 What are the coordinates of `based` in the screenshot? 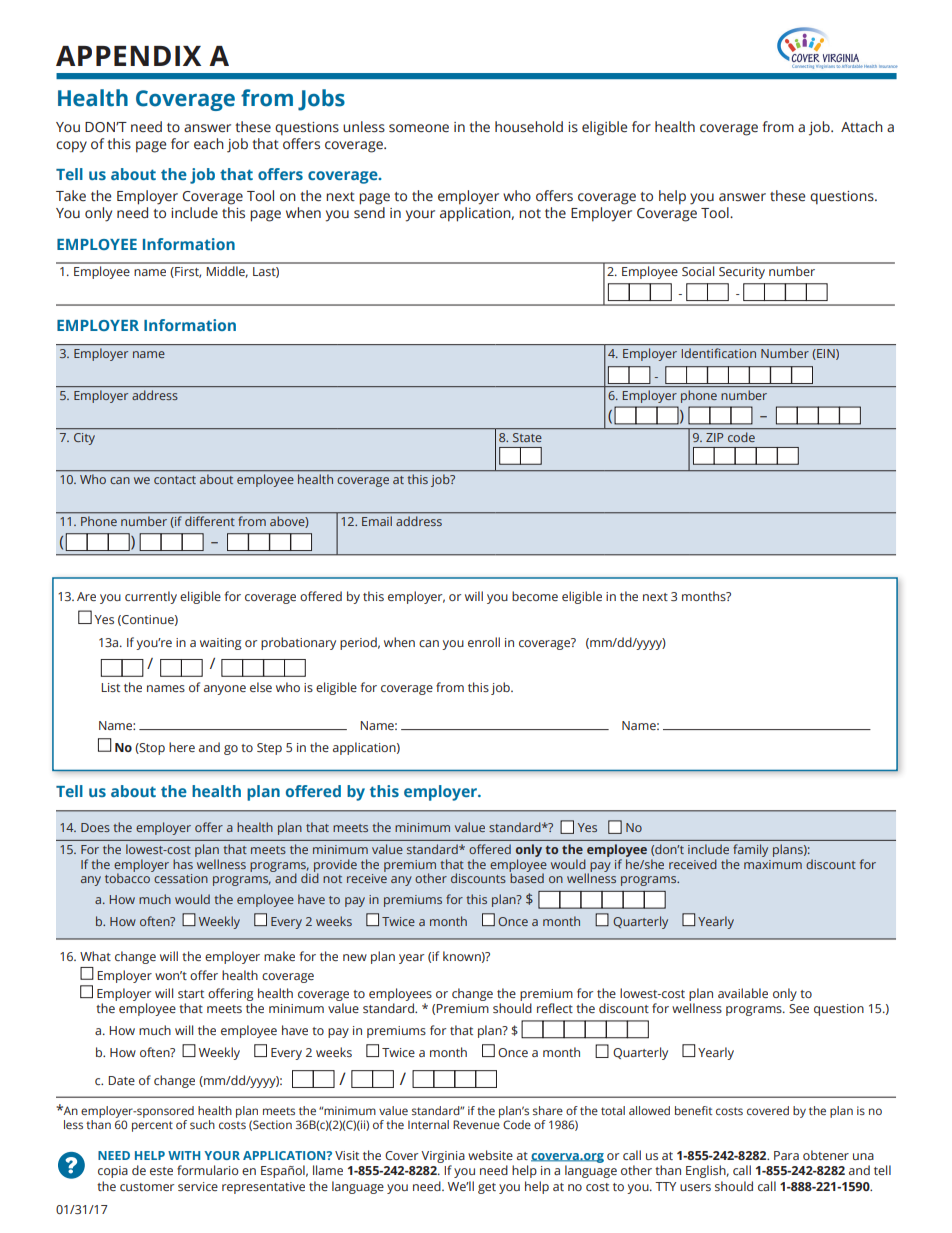 It's located at (526, 877).
